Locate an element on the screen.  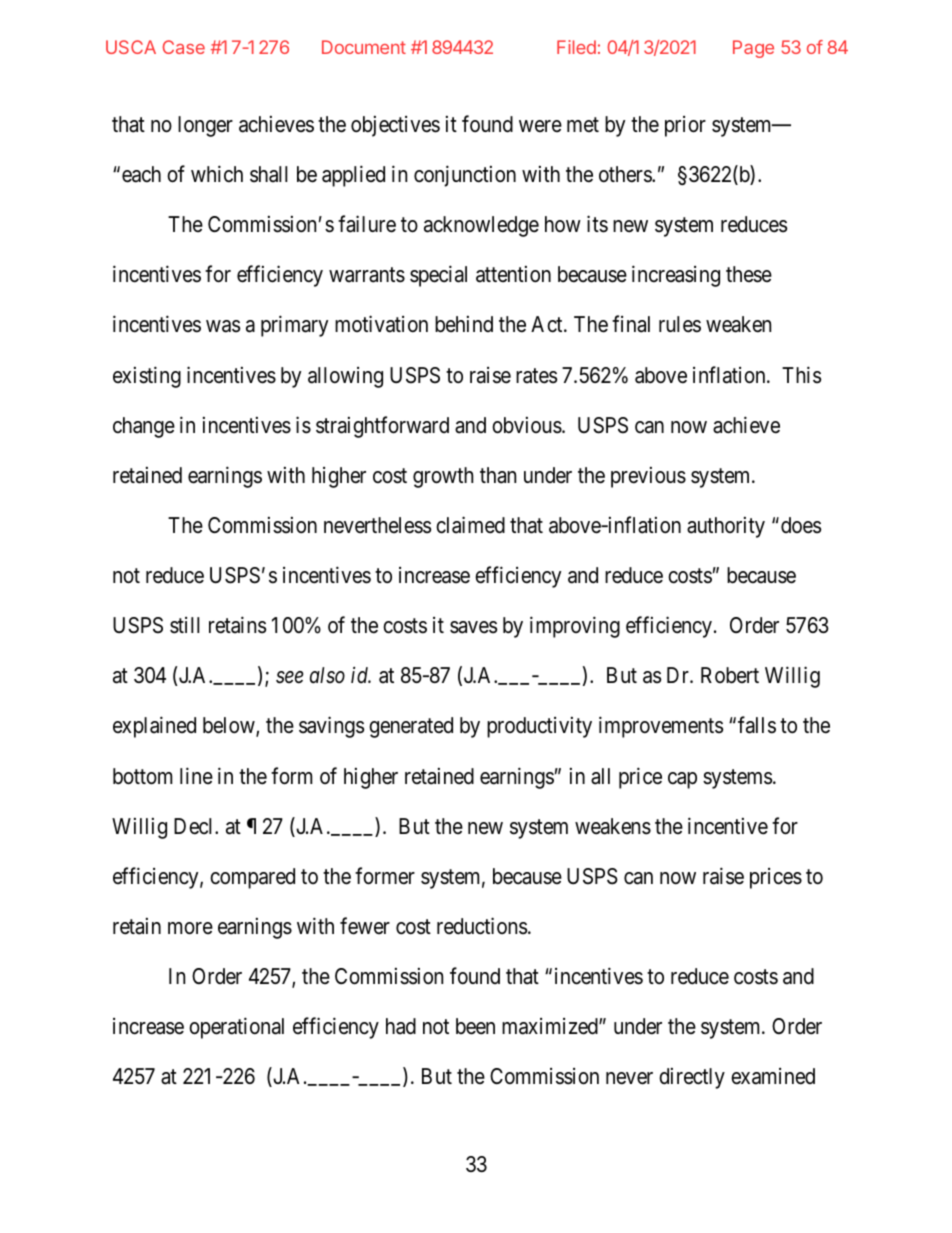
Case is located at coordinates (184, 47).
